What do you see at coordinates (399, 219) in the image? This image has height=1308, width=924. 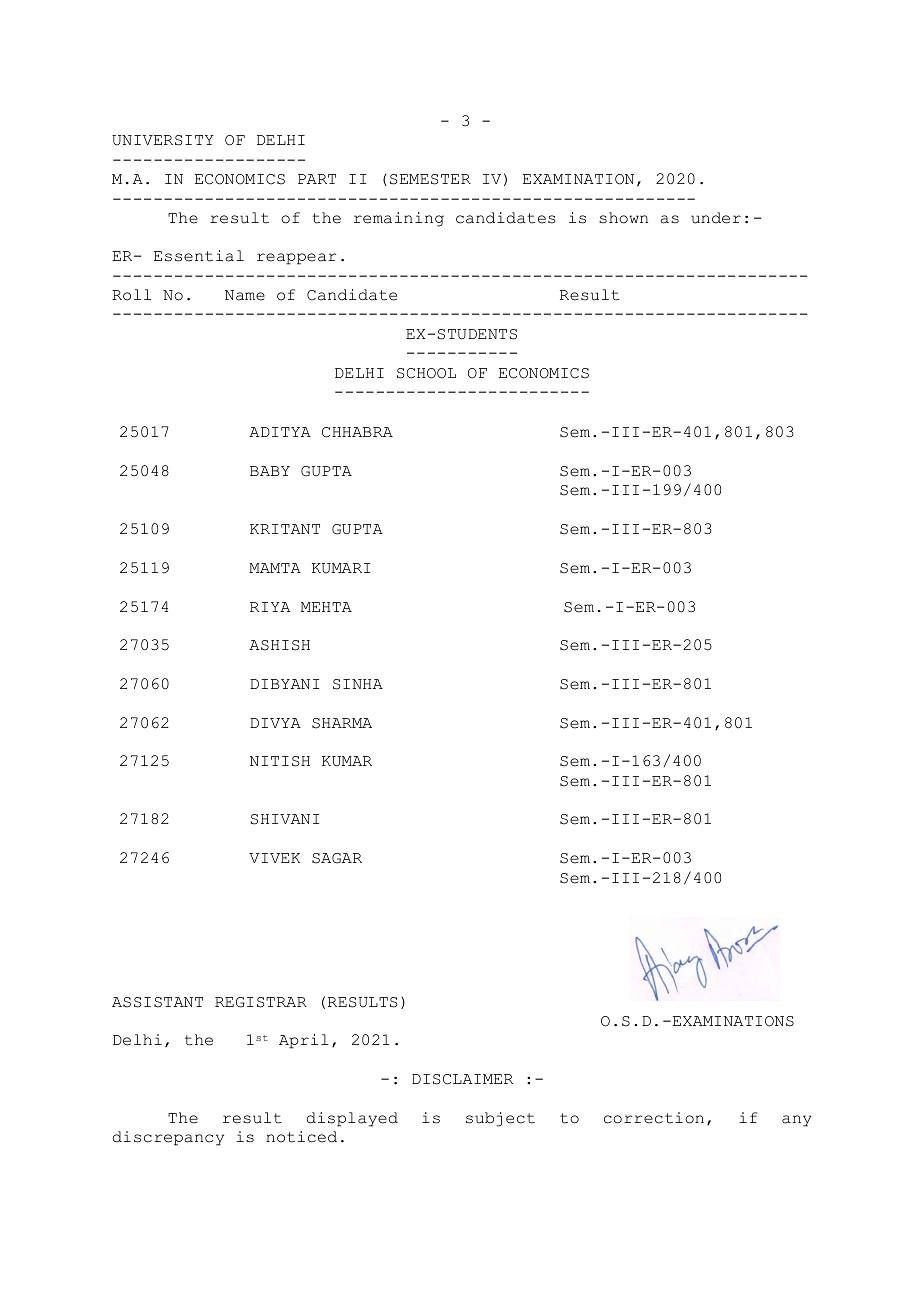 I see `remaining` at bounding box center [399, 219].
